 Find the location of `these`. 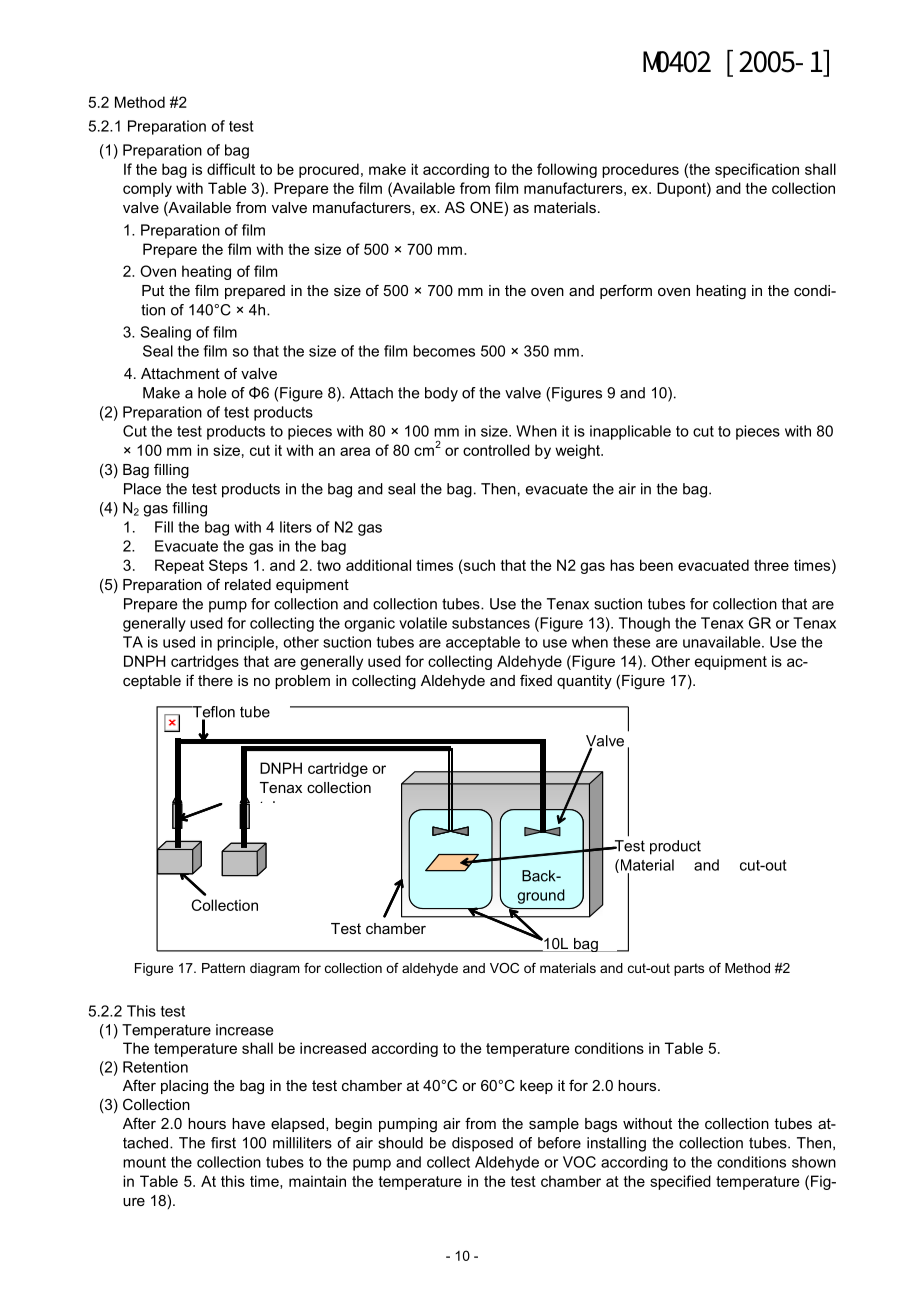

these is located at coordinates (631, 642).
